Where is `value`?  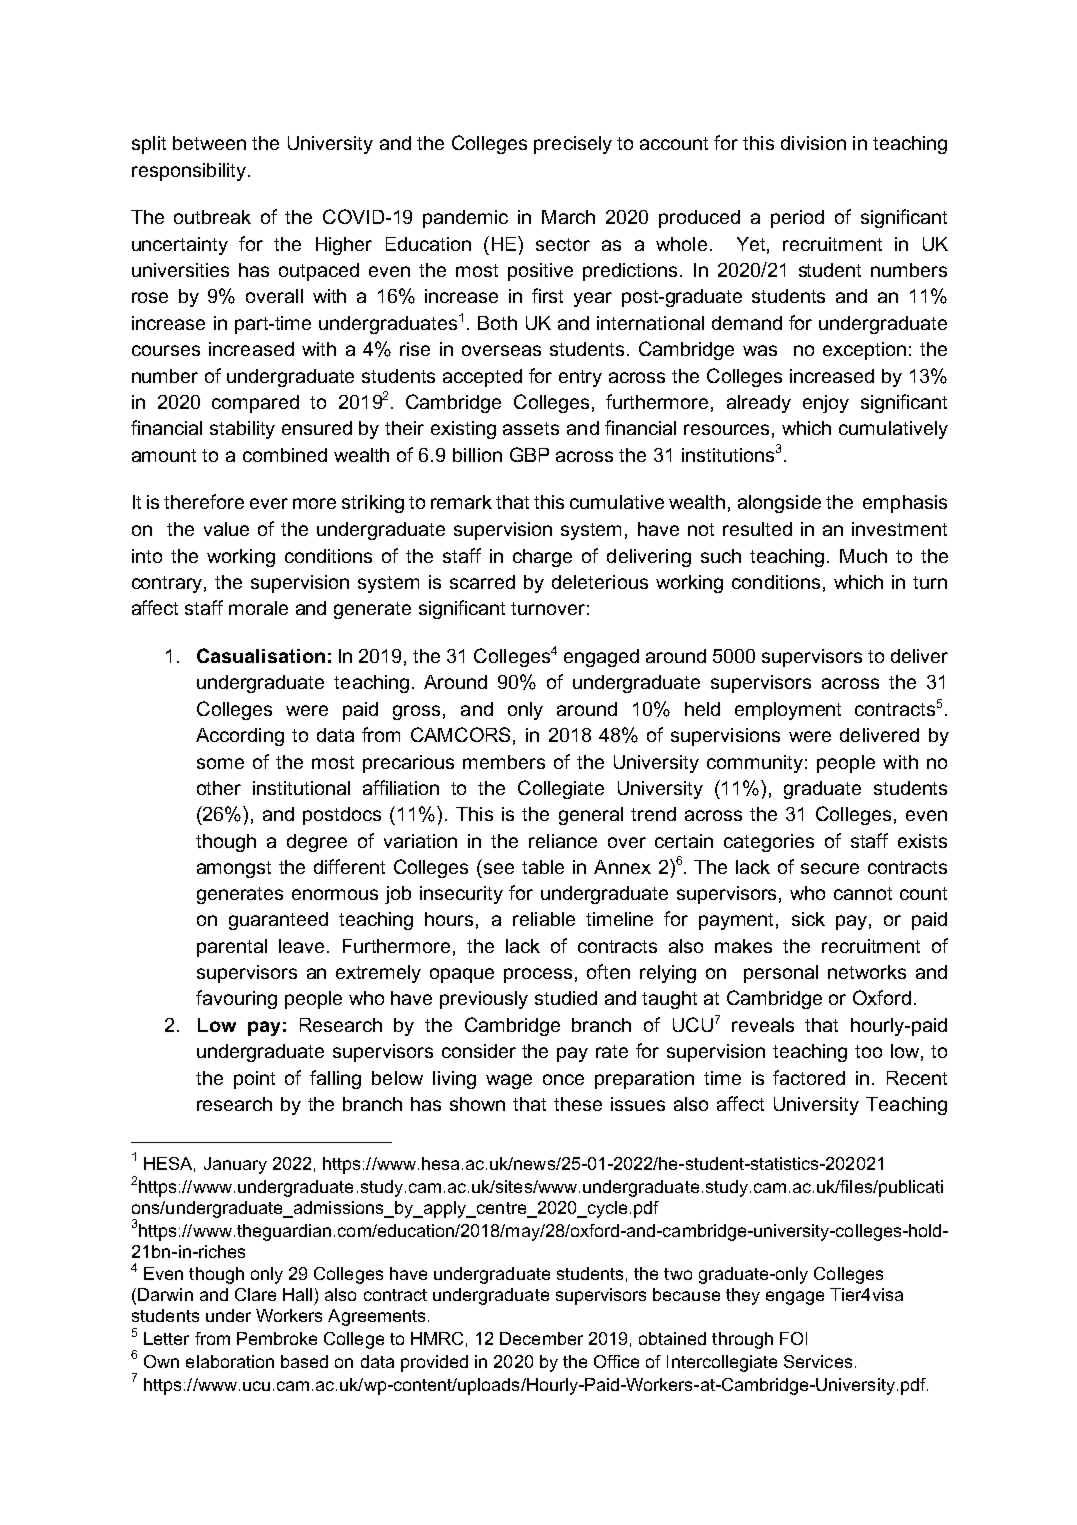
value is located at coordinates (226, 529).
